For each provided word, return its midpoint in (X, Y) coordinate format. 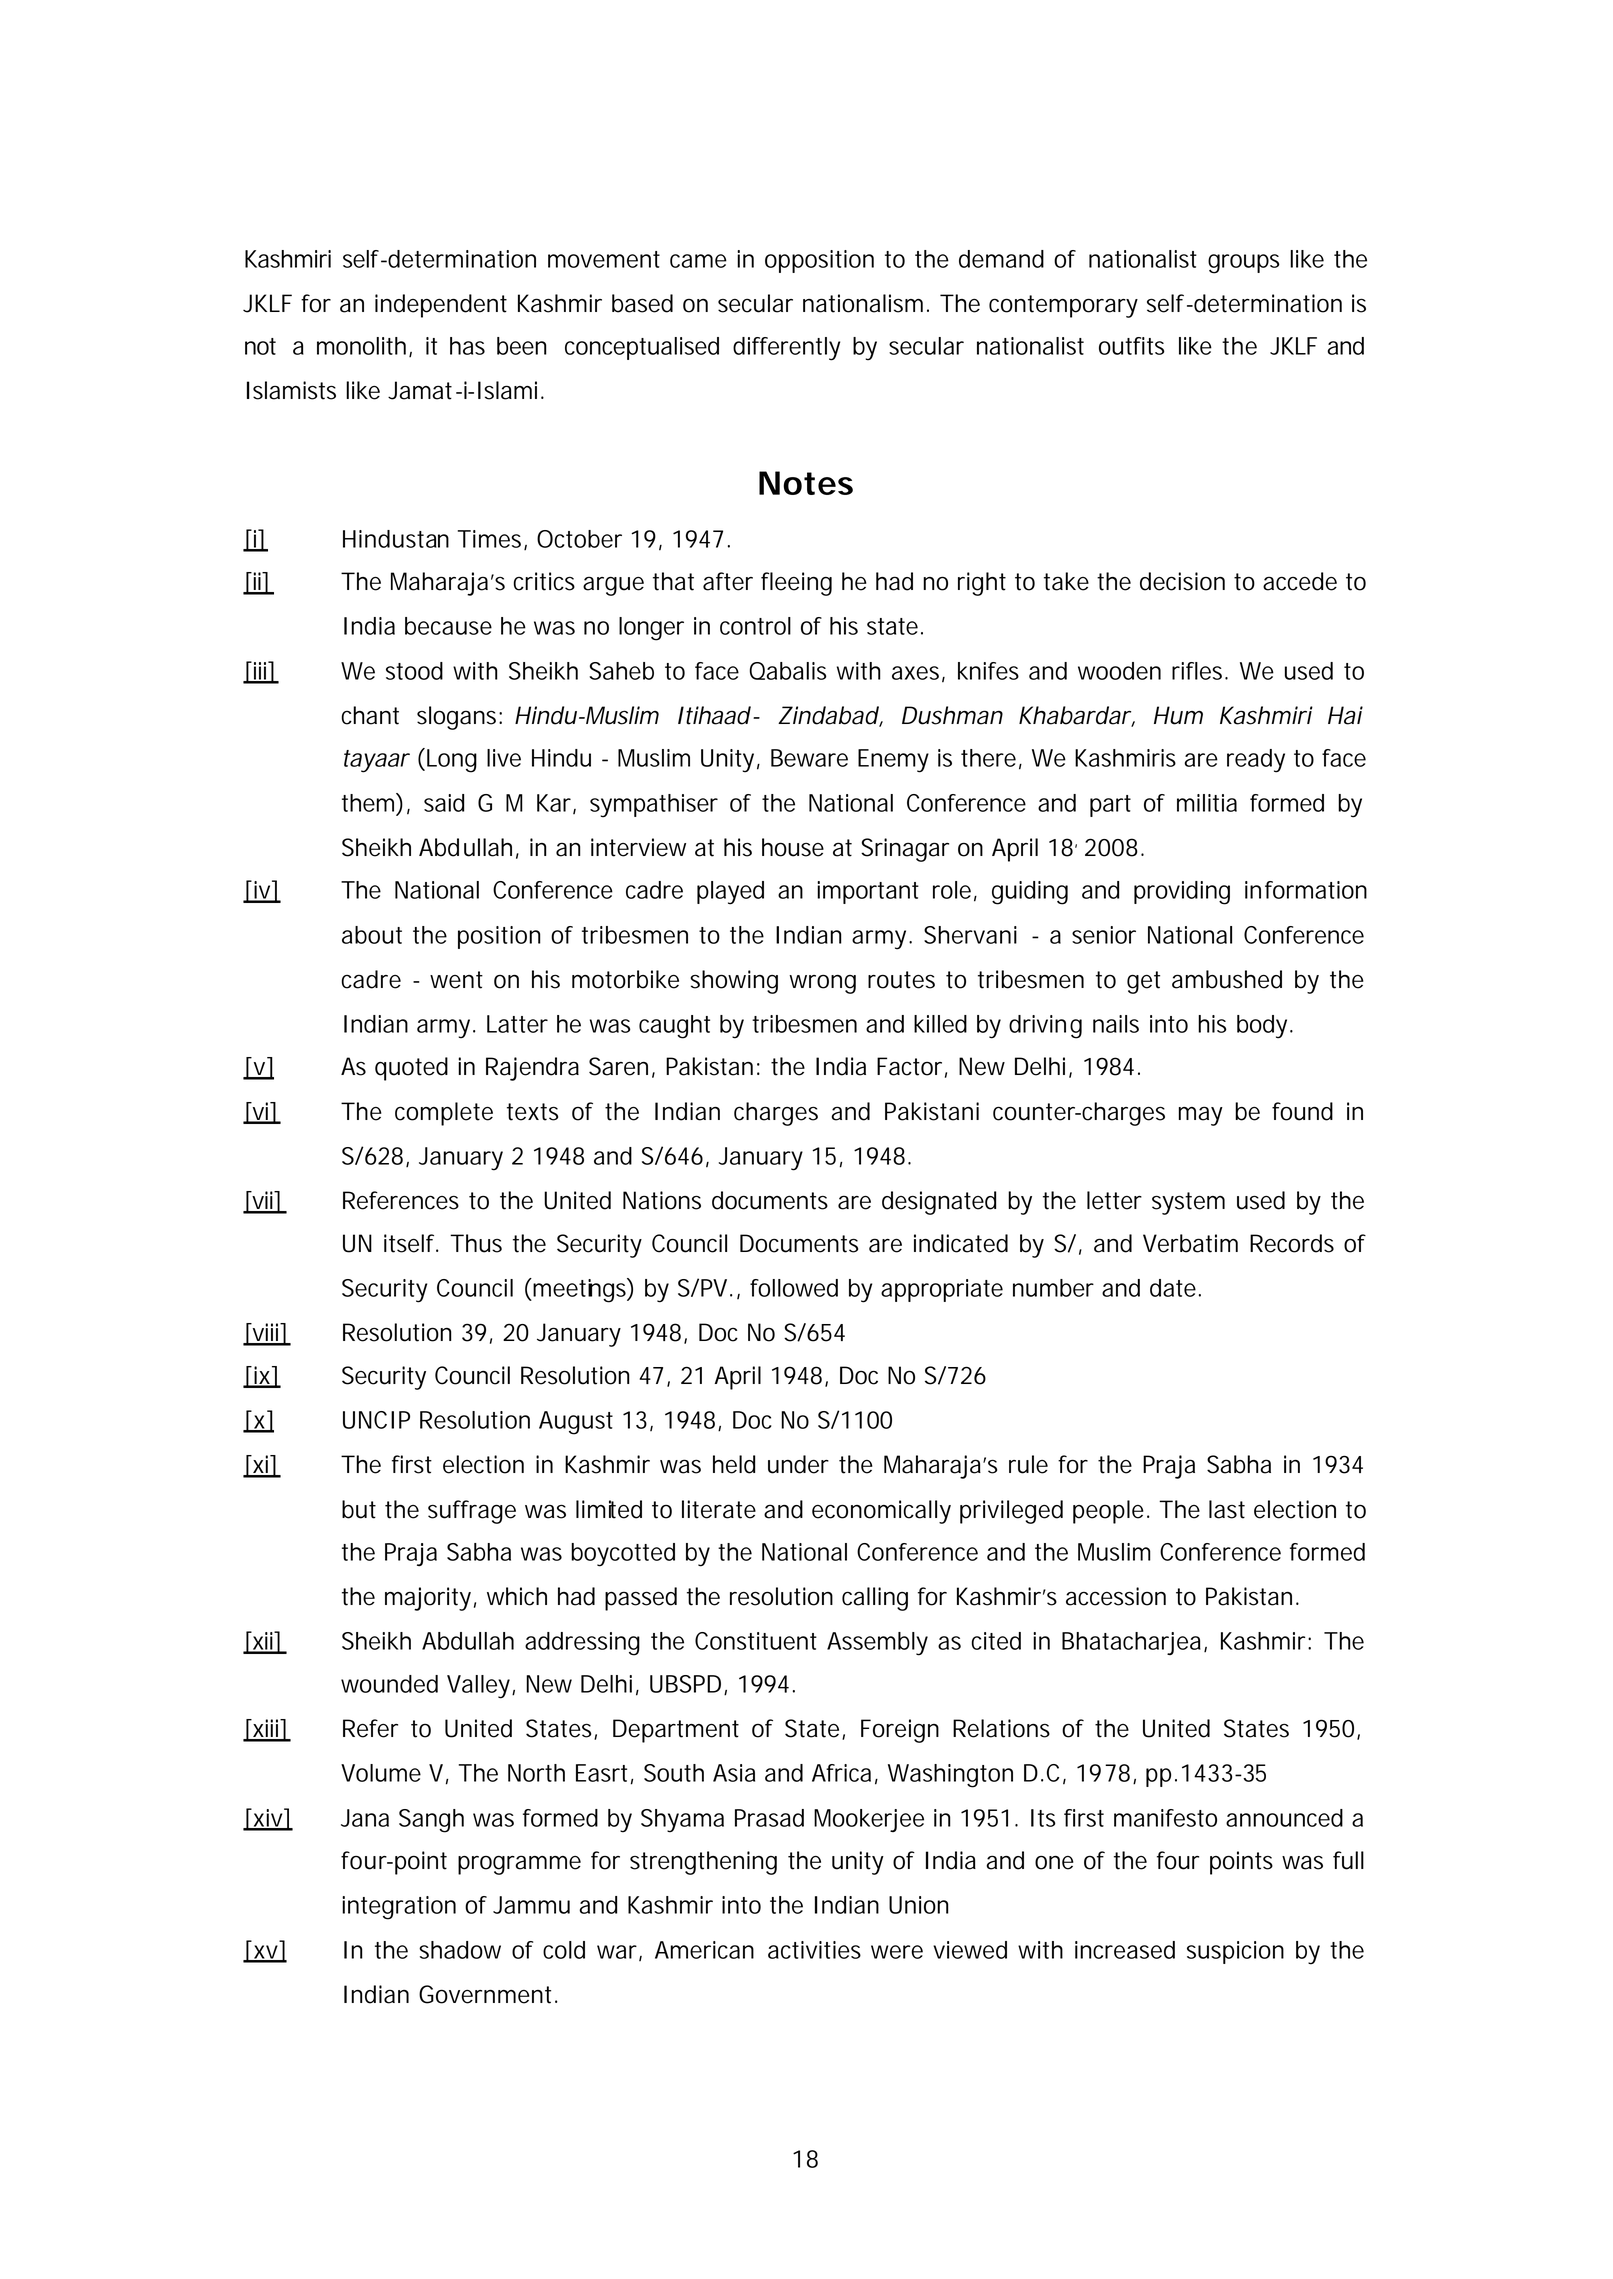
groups (1244, 264)
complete (444, 1114)
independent (441, 306)
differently (786, 349)
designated (939, 1203)
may (1201, 1116)
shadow (460, 1950)
